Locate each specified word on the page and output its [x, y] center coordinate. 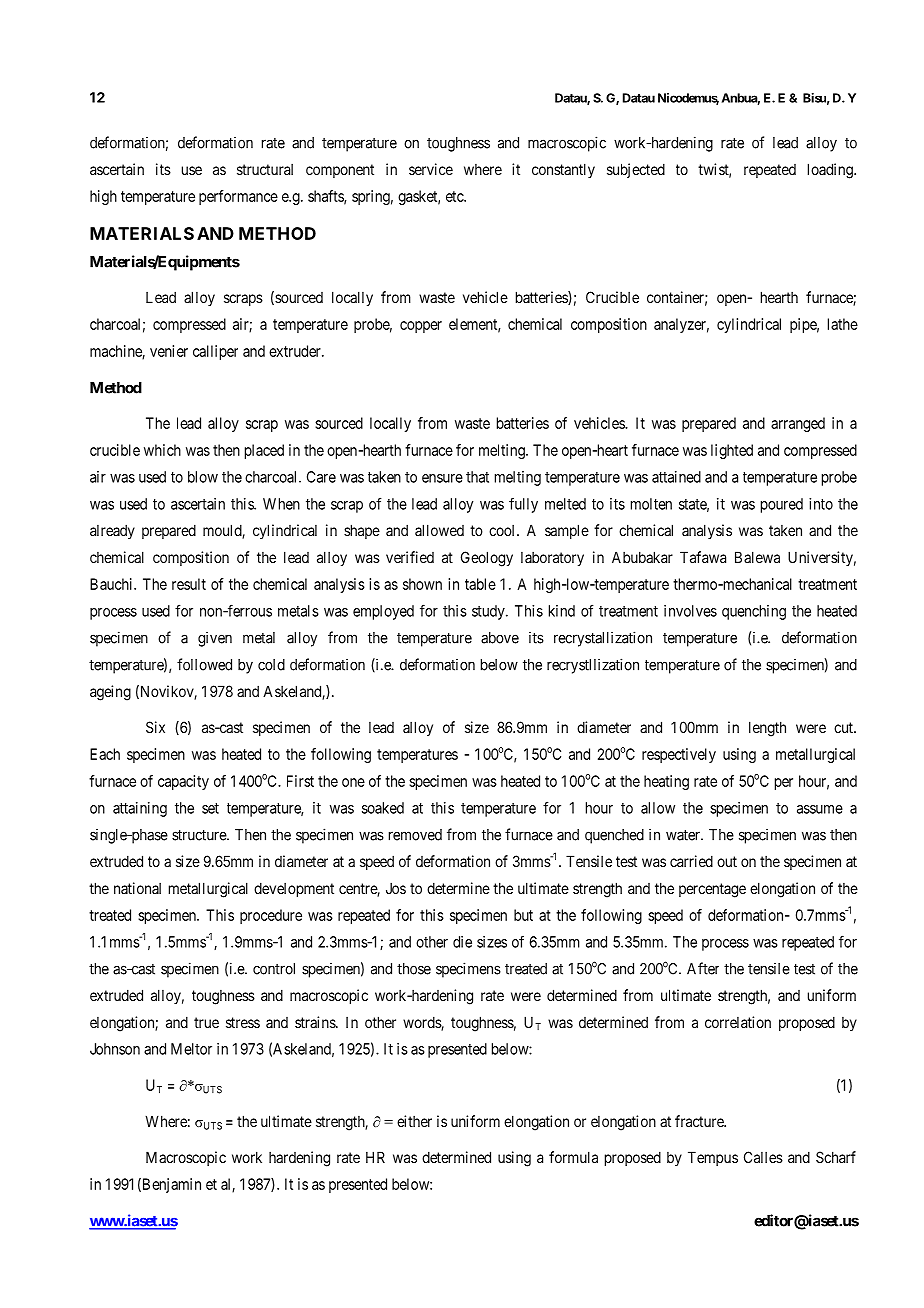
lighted [732, 451]
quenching [754, 612]
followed [204, 664]
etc [455, 196]
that [477, 477]
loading [831, 171]
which [162, 450]
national [137, 888]
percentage [712, 890]
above [500, 638]
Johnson [115, 1049]
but [523, 915]
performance [238, 197]
